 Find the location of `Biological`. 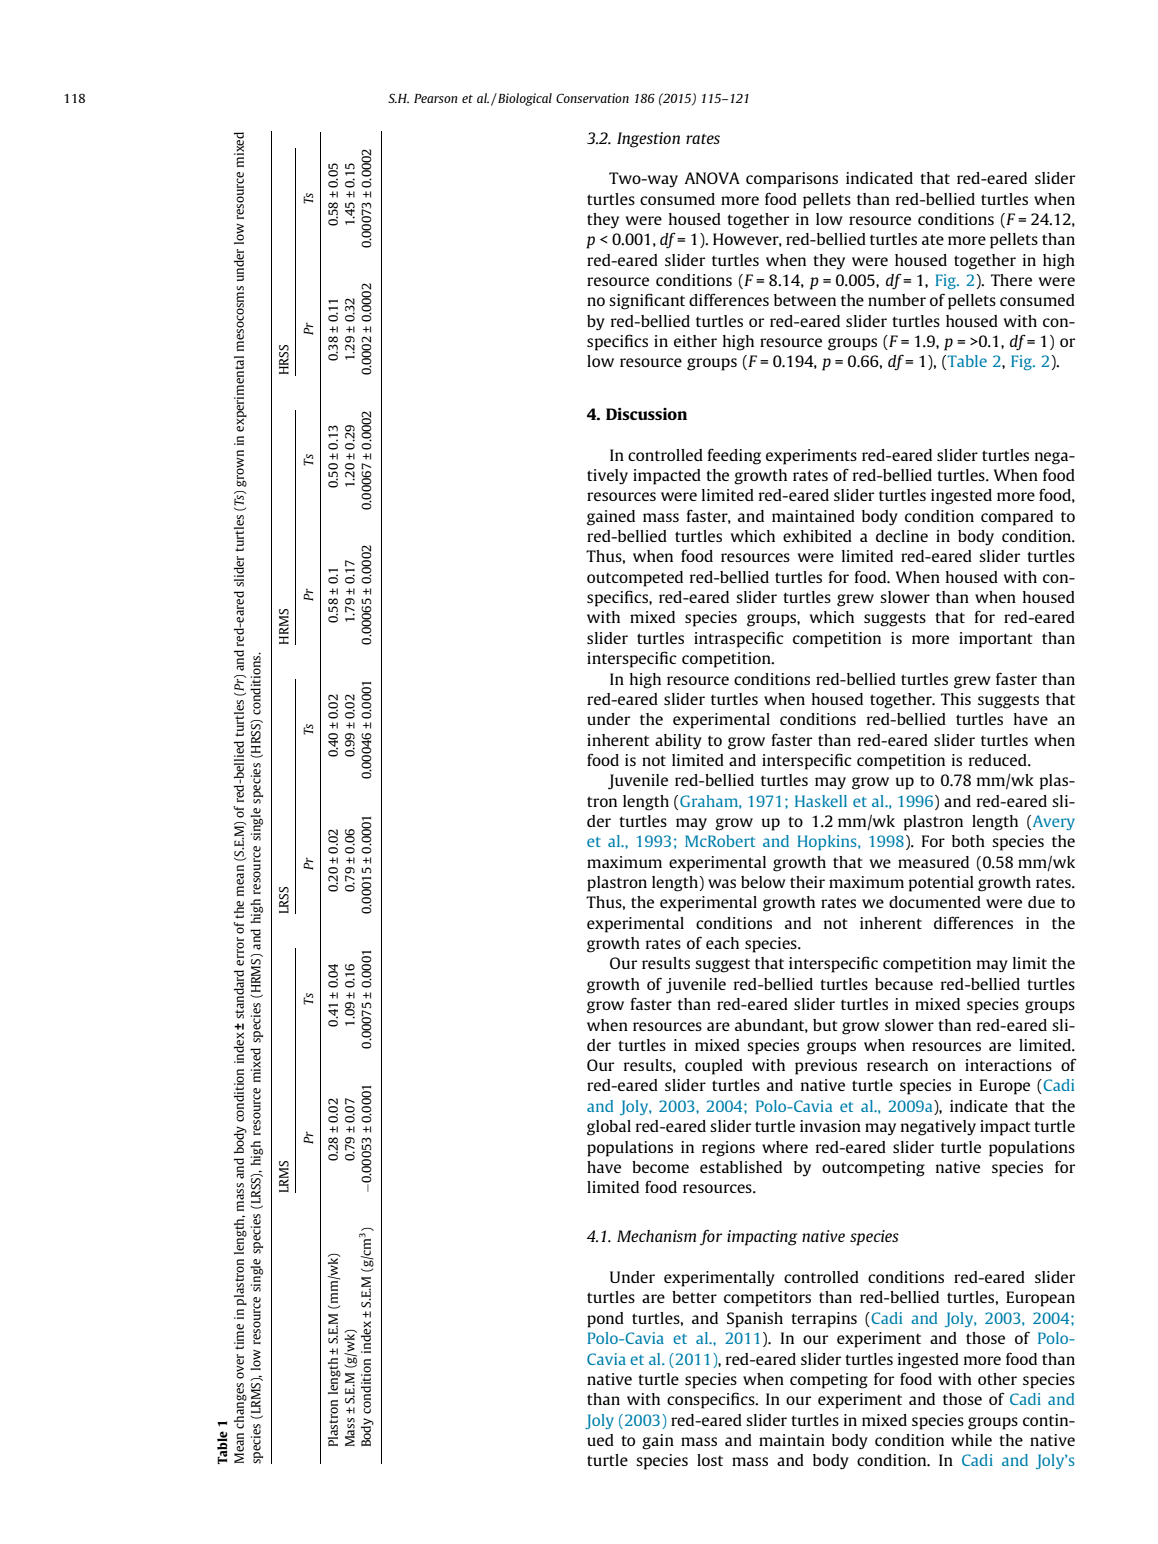

Biological is located at coordinates (524, 99).
